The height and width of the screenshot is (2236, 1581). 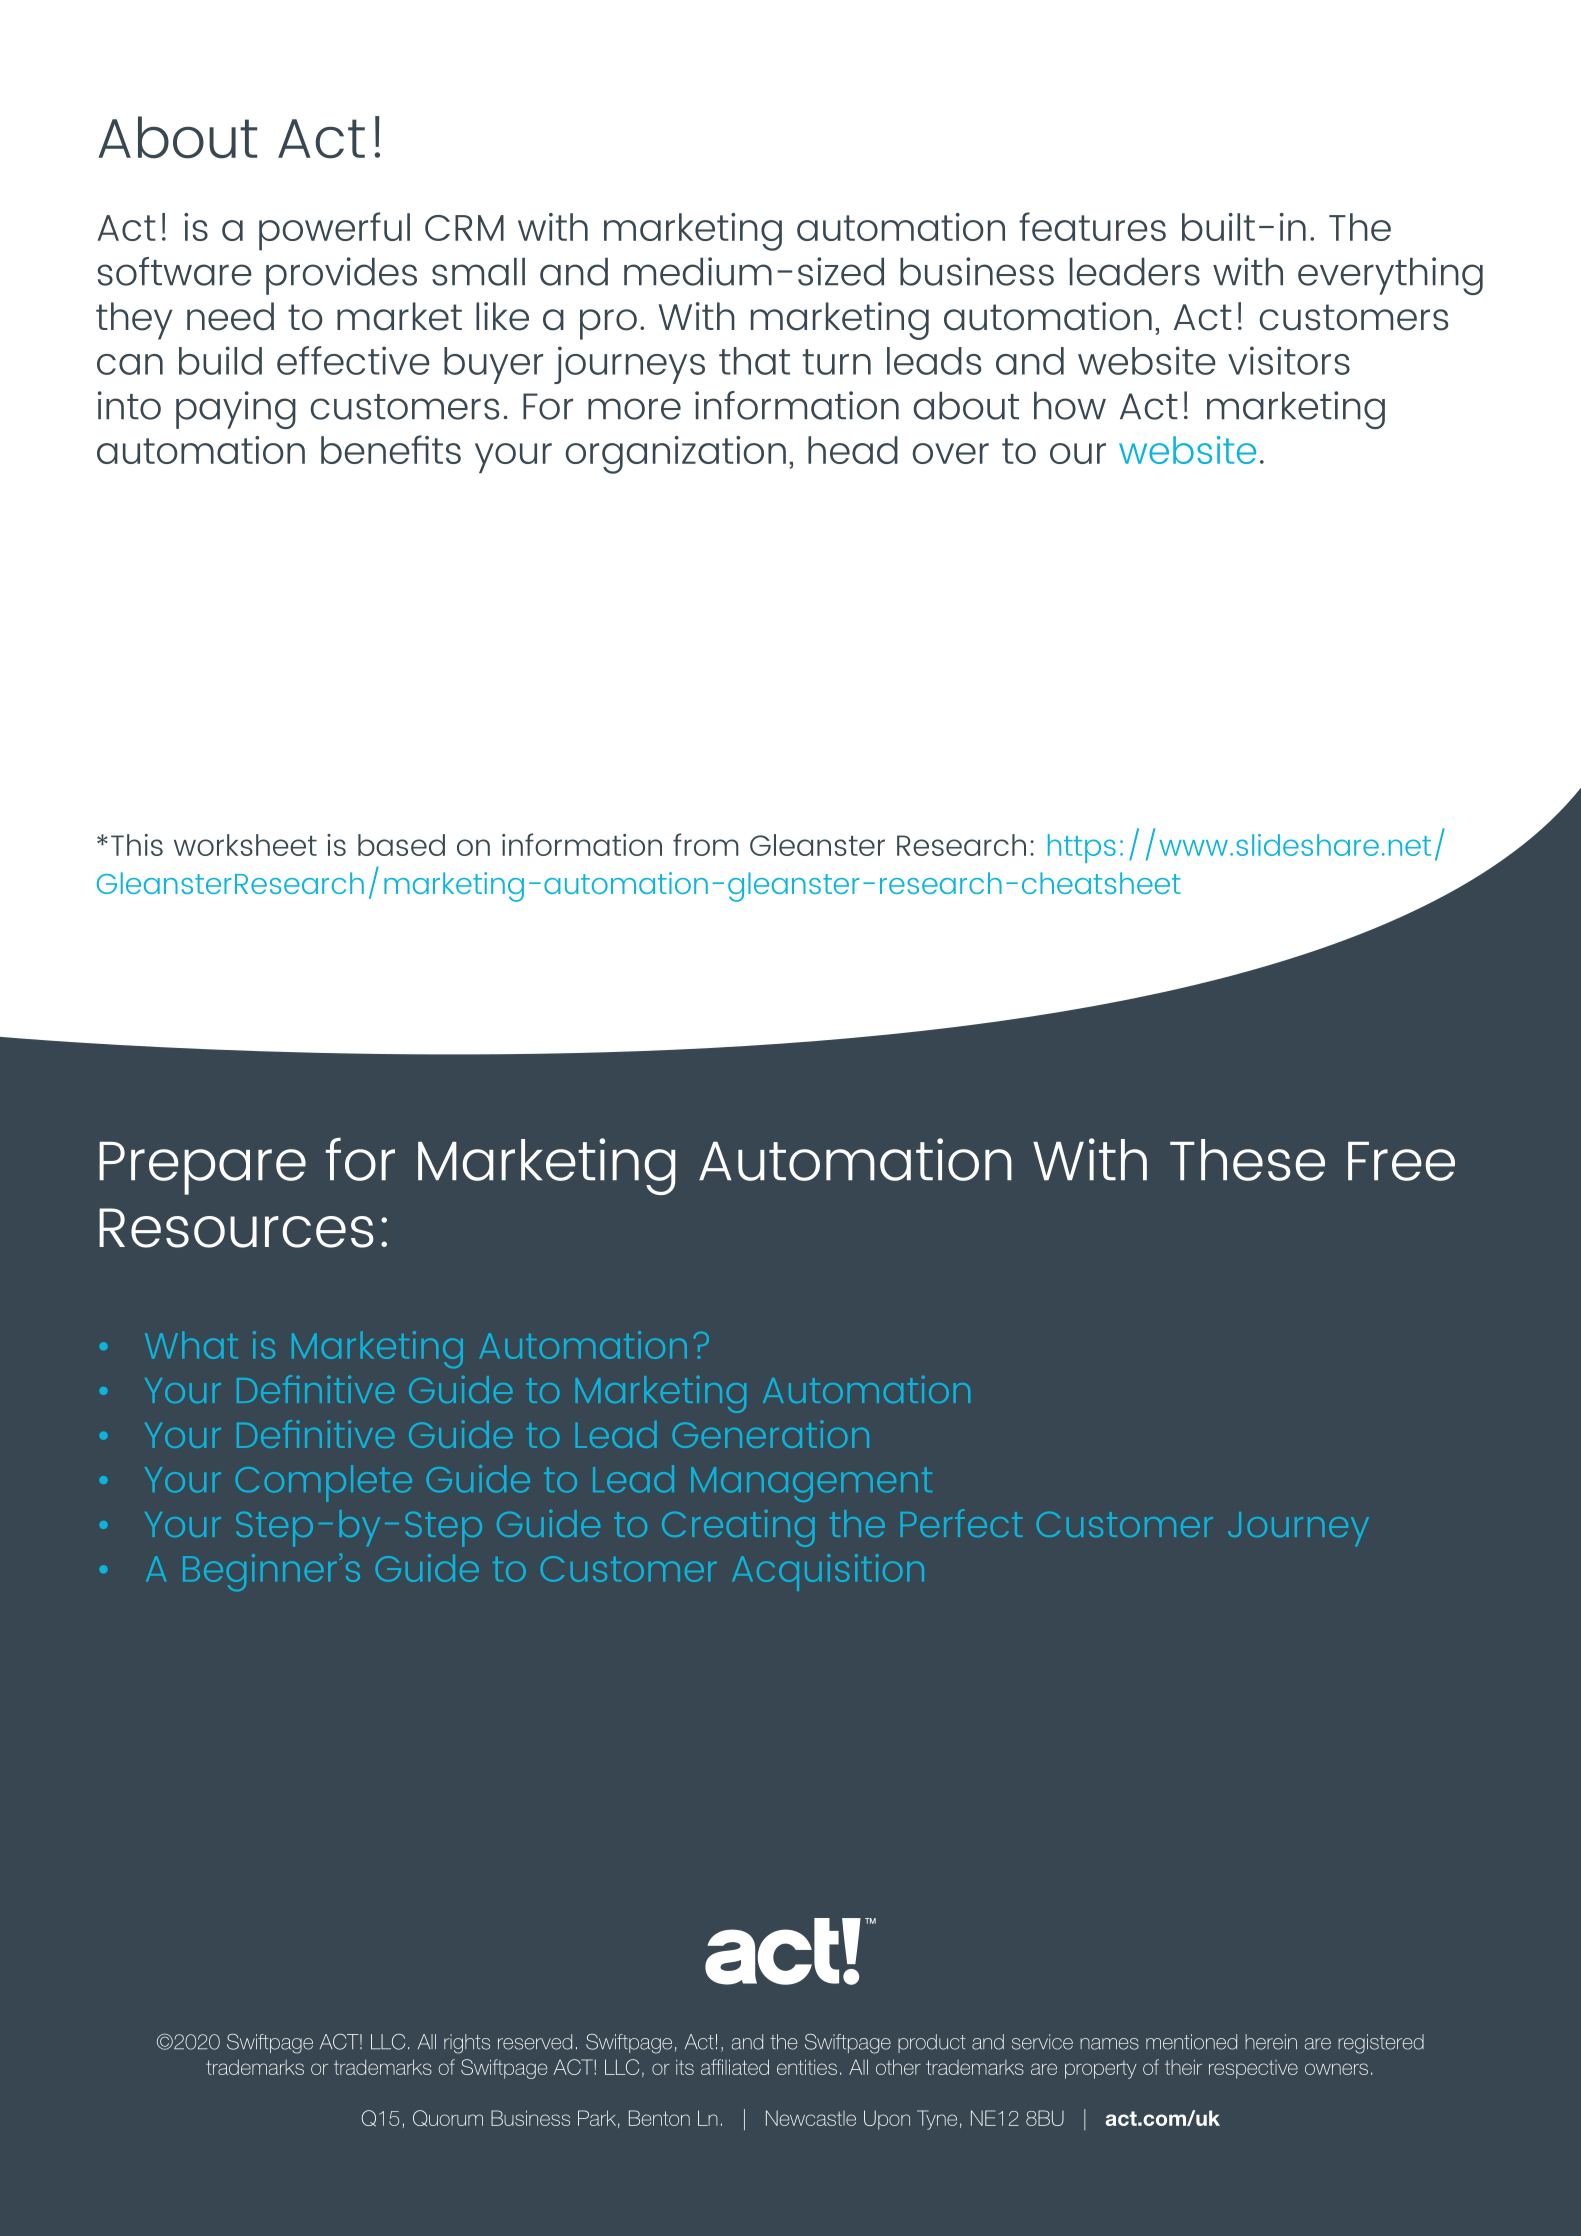 I want to click on visitors, so click(x=1289, y=360).
